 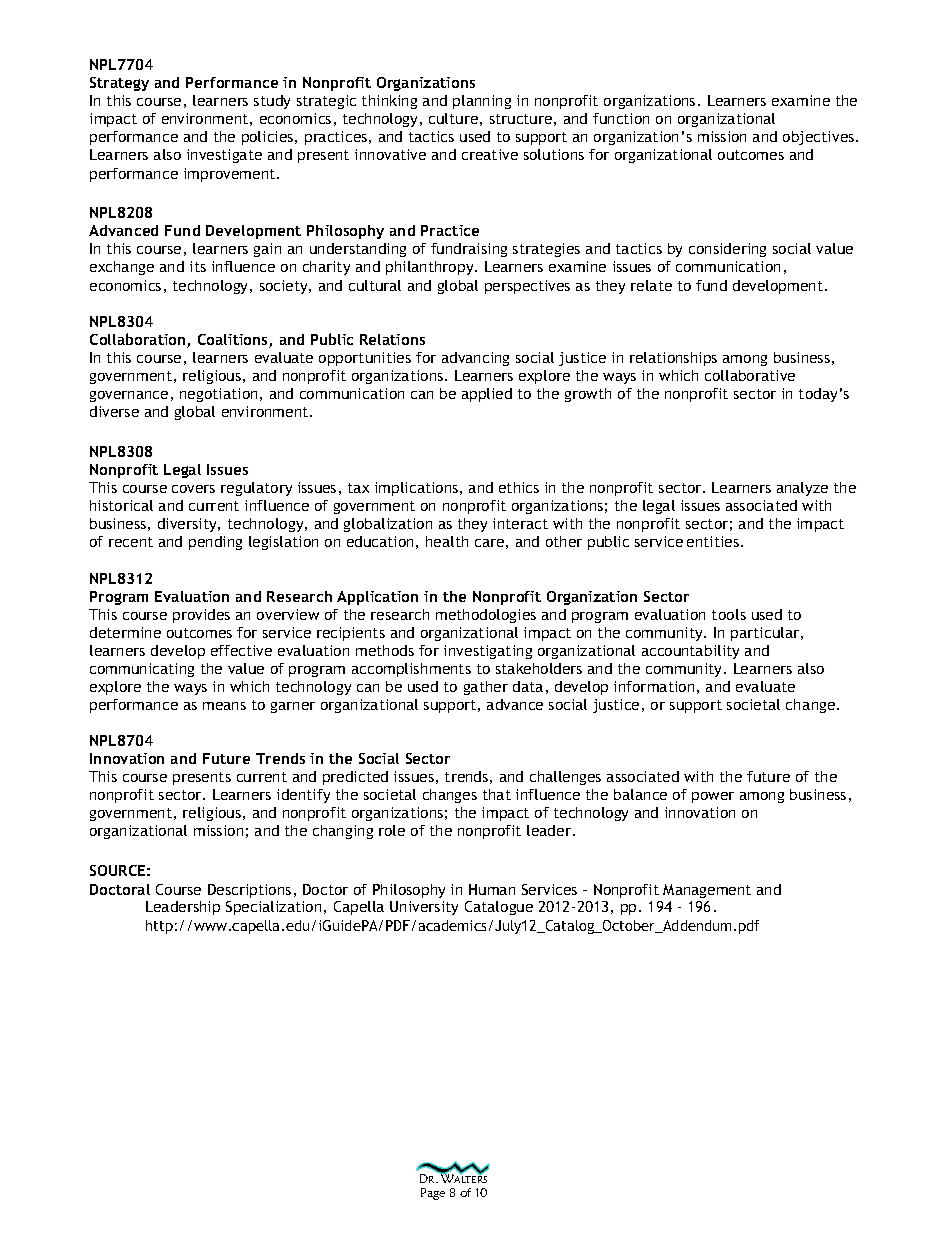 I want to click on University, so click(x=424, y=908).
